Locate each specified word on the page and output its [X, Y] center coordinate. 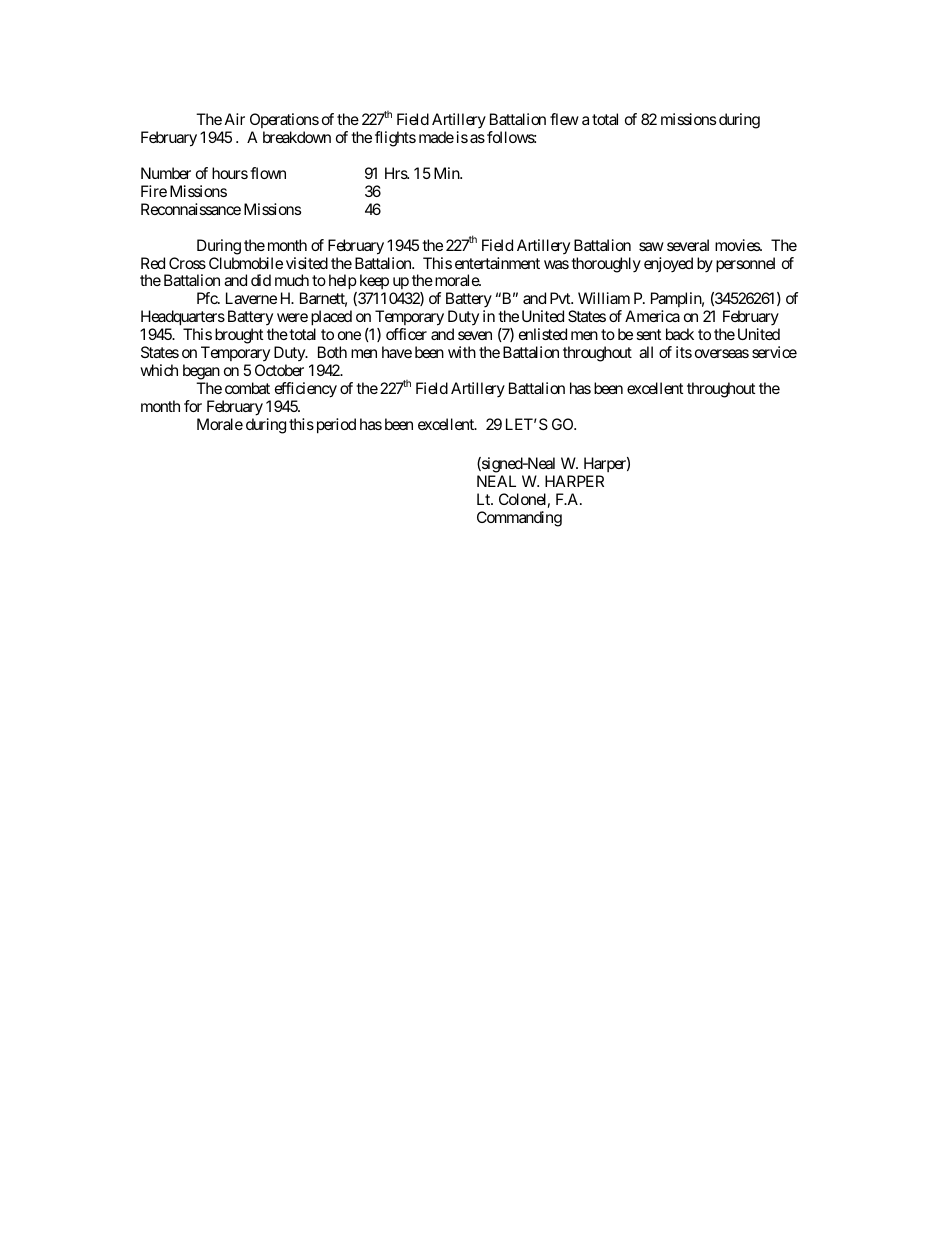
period [334, 426]
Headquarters [183, 319]
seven [475, 335]
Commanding [519, 519]
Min [447, 173]
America [652, 316]
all [646, 352]
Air [235, 119]
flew [564, 119]
